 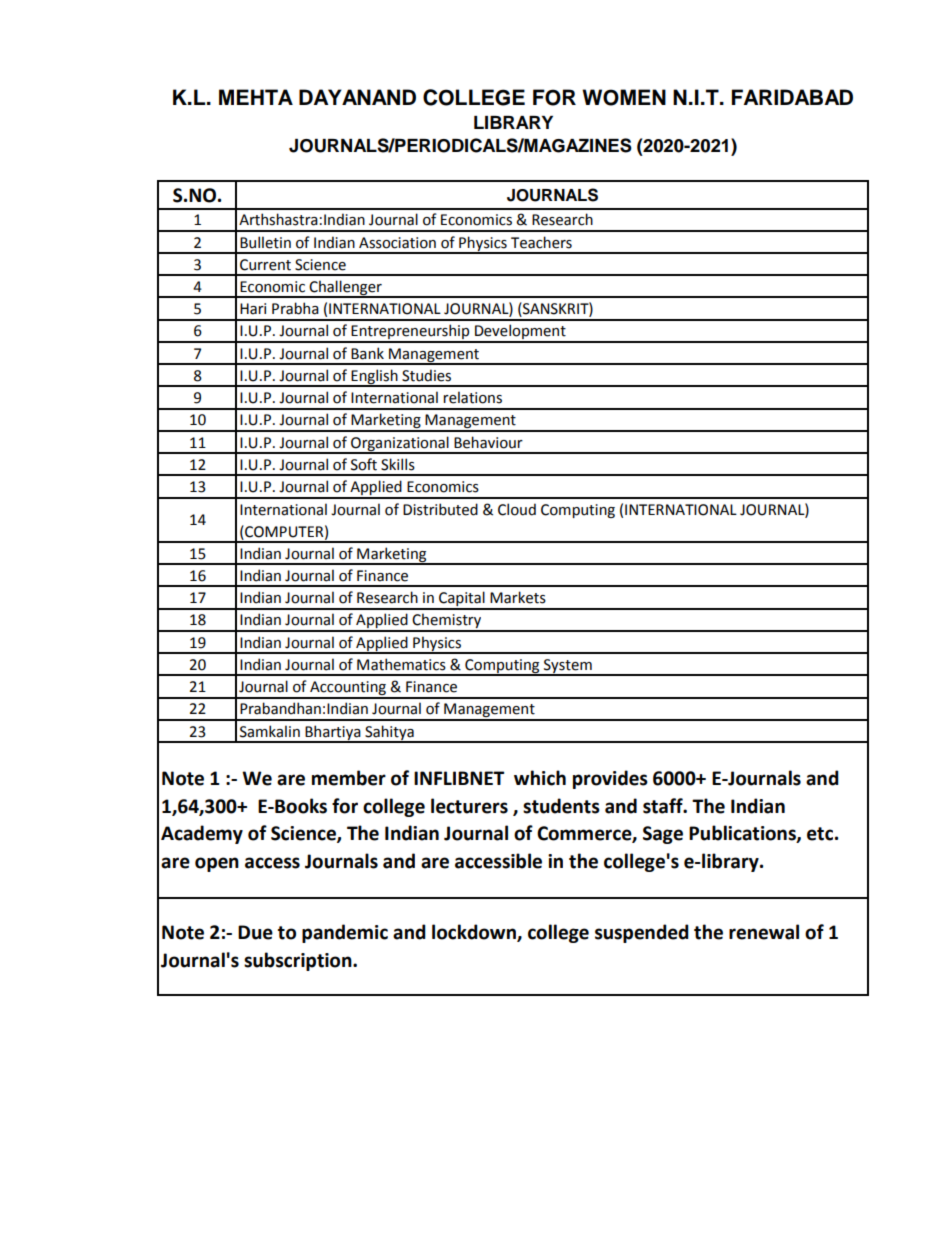 What do you see at coordinates (541, 242) in the screenshot?
I see `Teachers` at bounding box center [541, 242].
